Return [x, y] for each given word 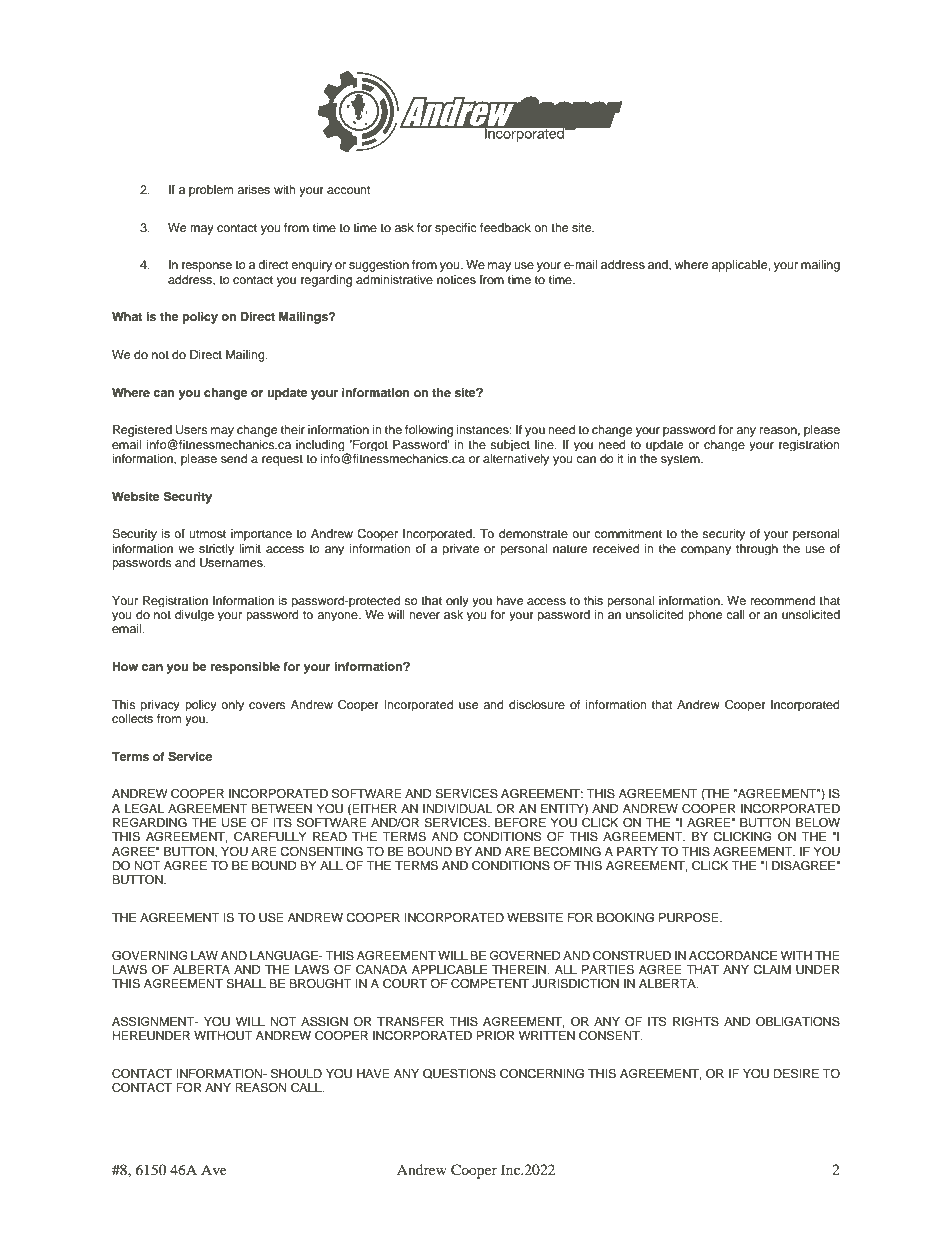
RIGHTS [696, 1021]
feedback [505, 227]
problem [211, 191]
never [424, 615]
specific [456, 229]
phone [705, 615]
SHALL [246, 984]
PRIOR [495, 1035]
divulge [194, 615]
